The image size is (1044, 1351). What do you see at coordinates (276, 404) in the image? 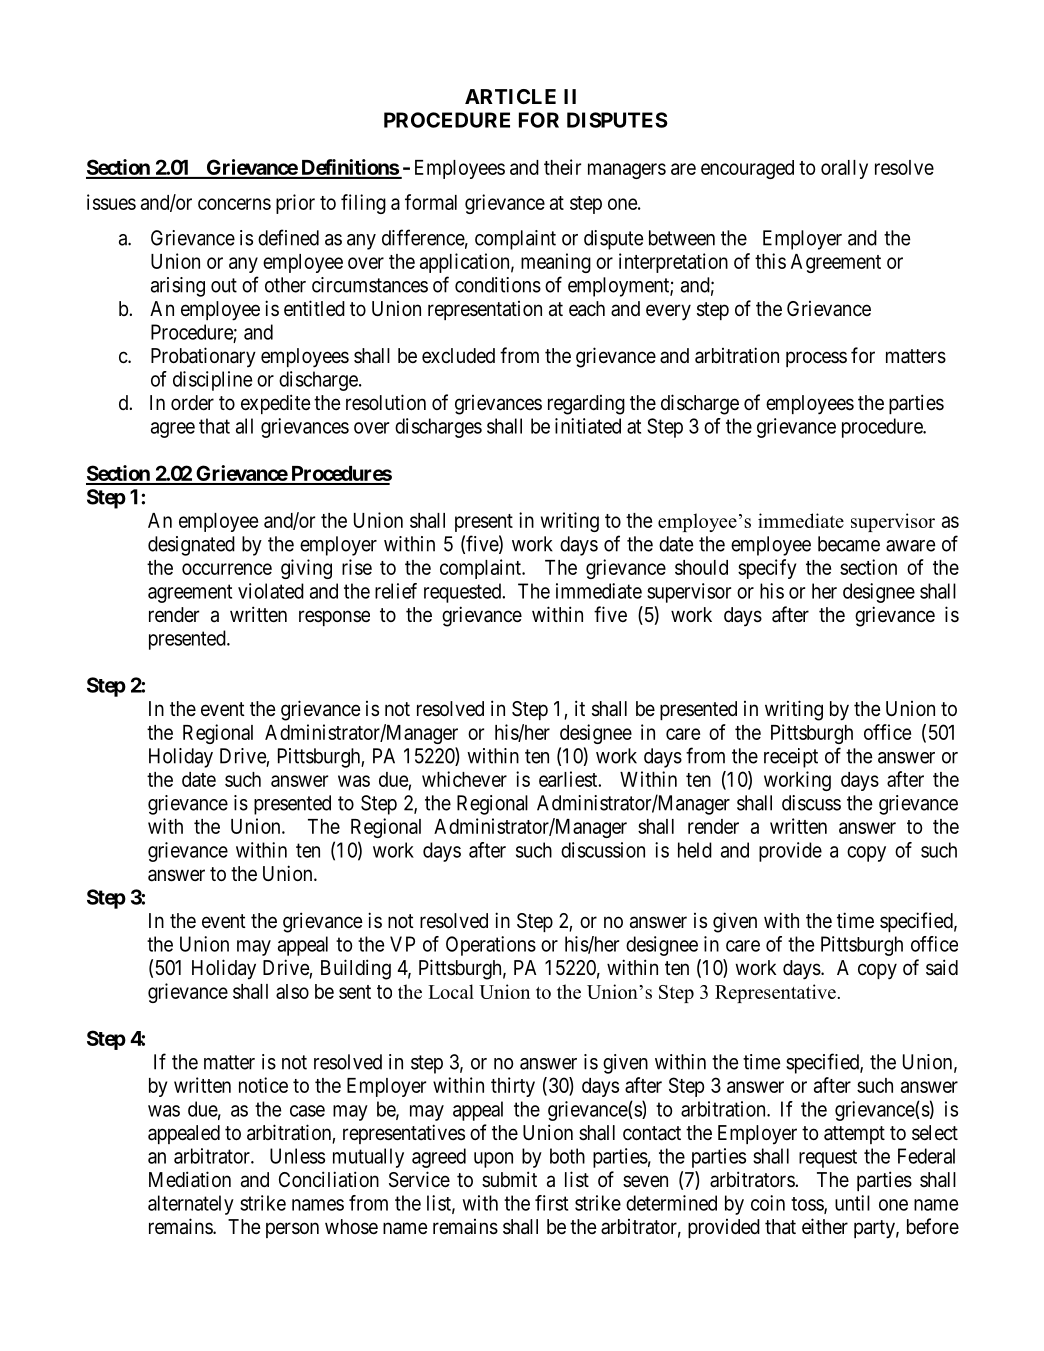
I see `expedite` at bounding box center [276, 404].
